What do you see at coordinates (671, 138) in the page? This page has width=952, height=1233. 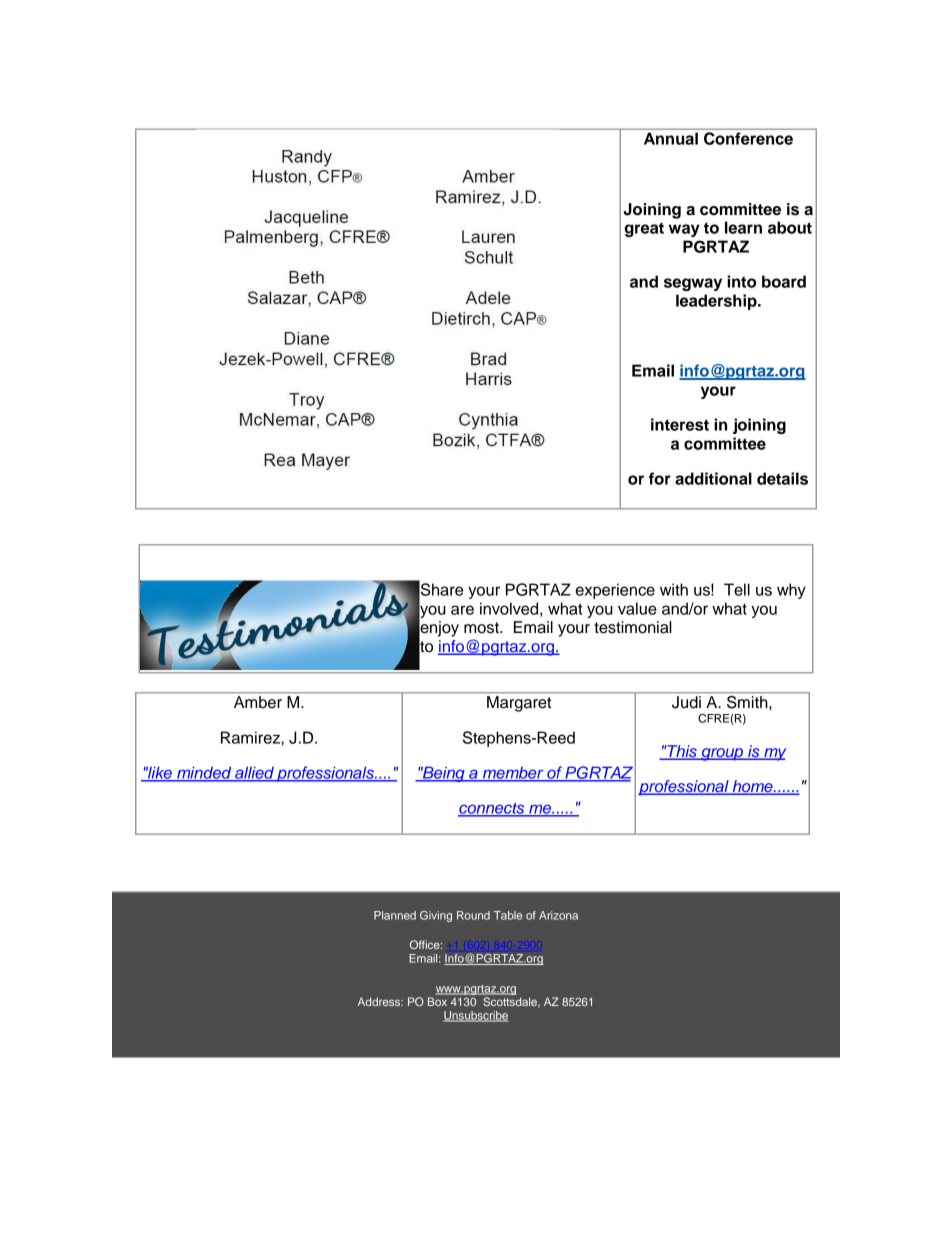 I see `Annual` at bounding box center [671, 138].
